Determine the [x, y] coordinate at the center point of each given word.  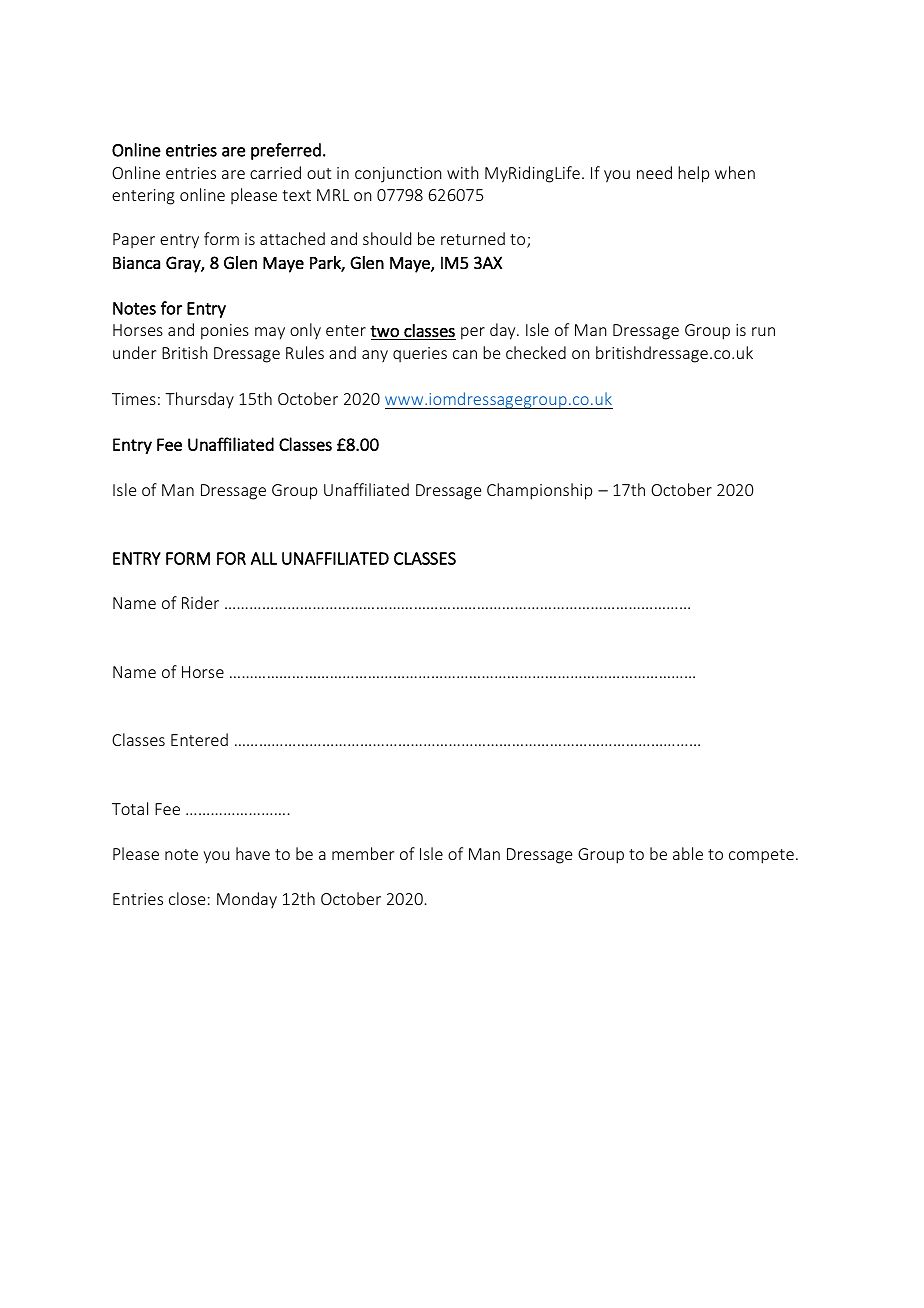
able [688, 853]
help [693, 174]
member [363, 853]
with [463, 172]
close [187, 898]
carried [275, 172]
